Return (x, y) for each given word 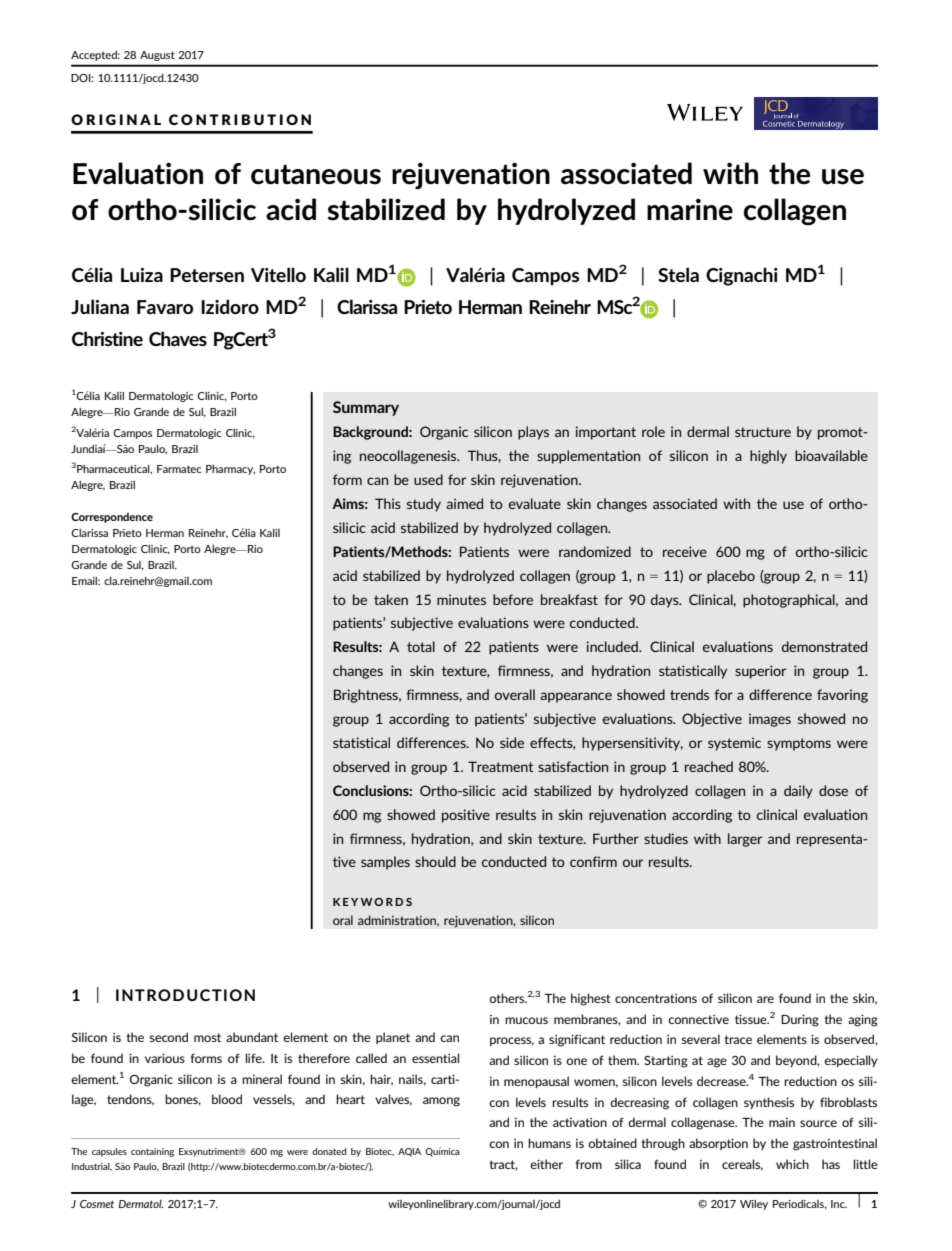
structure (763, 432)
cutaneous (316, 174)
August (157, 56)
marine (690, 209)
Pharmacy (230, 470)
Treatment (501, 766)
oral (343, 920)
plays (533, 433)
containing (152, 1152)
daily (798, 792)
